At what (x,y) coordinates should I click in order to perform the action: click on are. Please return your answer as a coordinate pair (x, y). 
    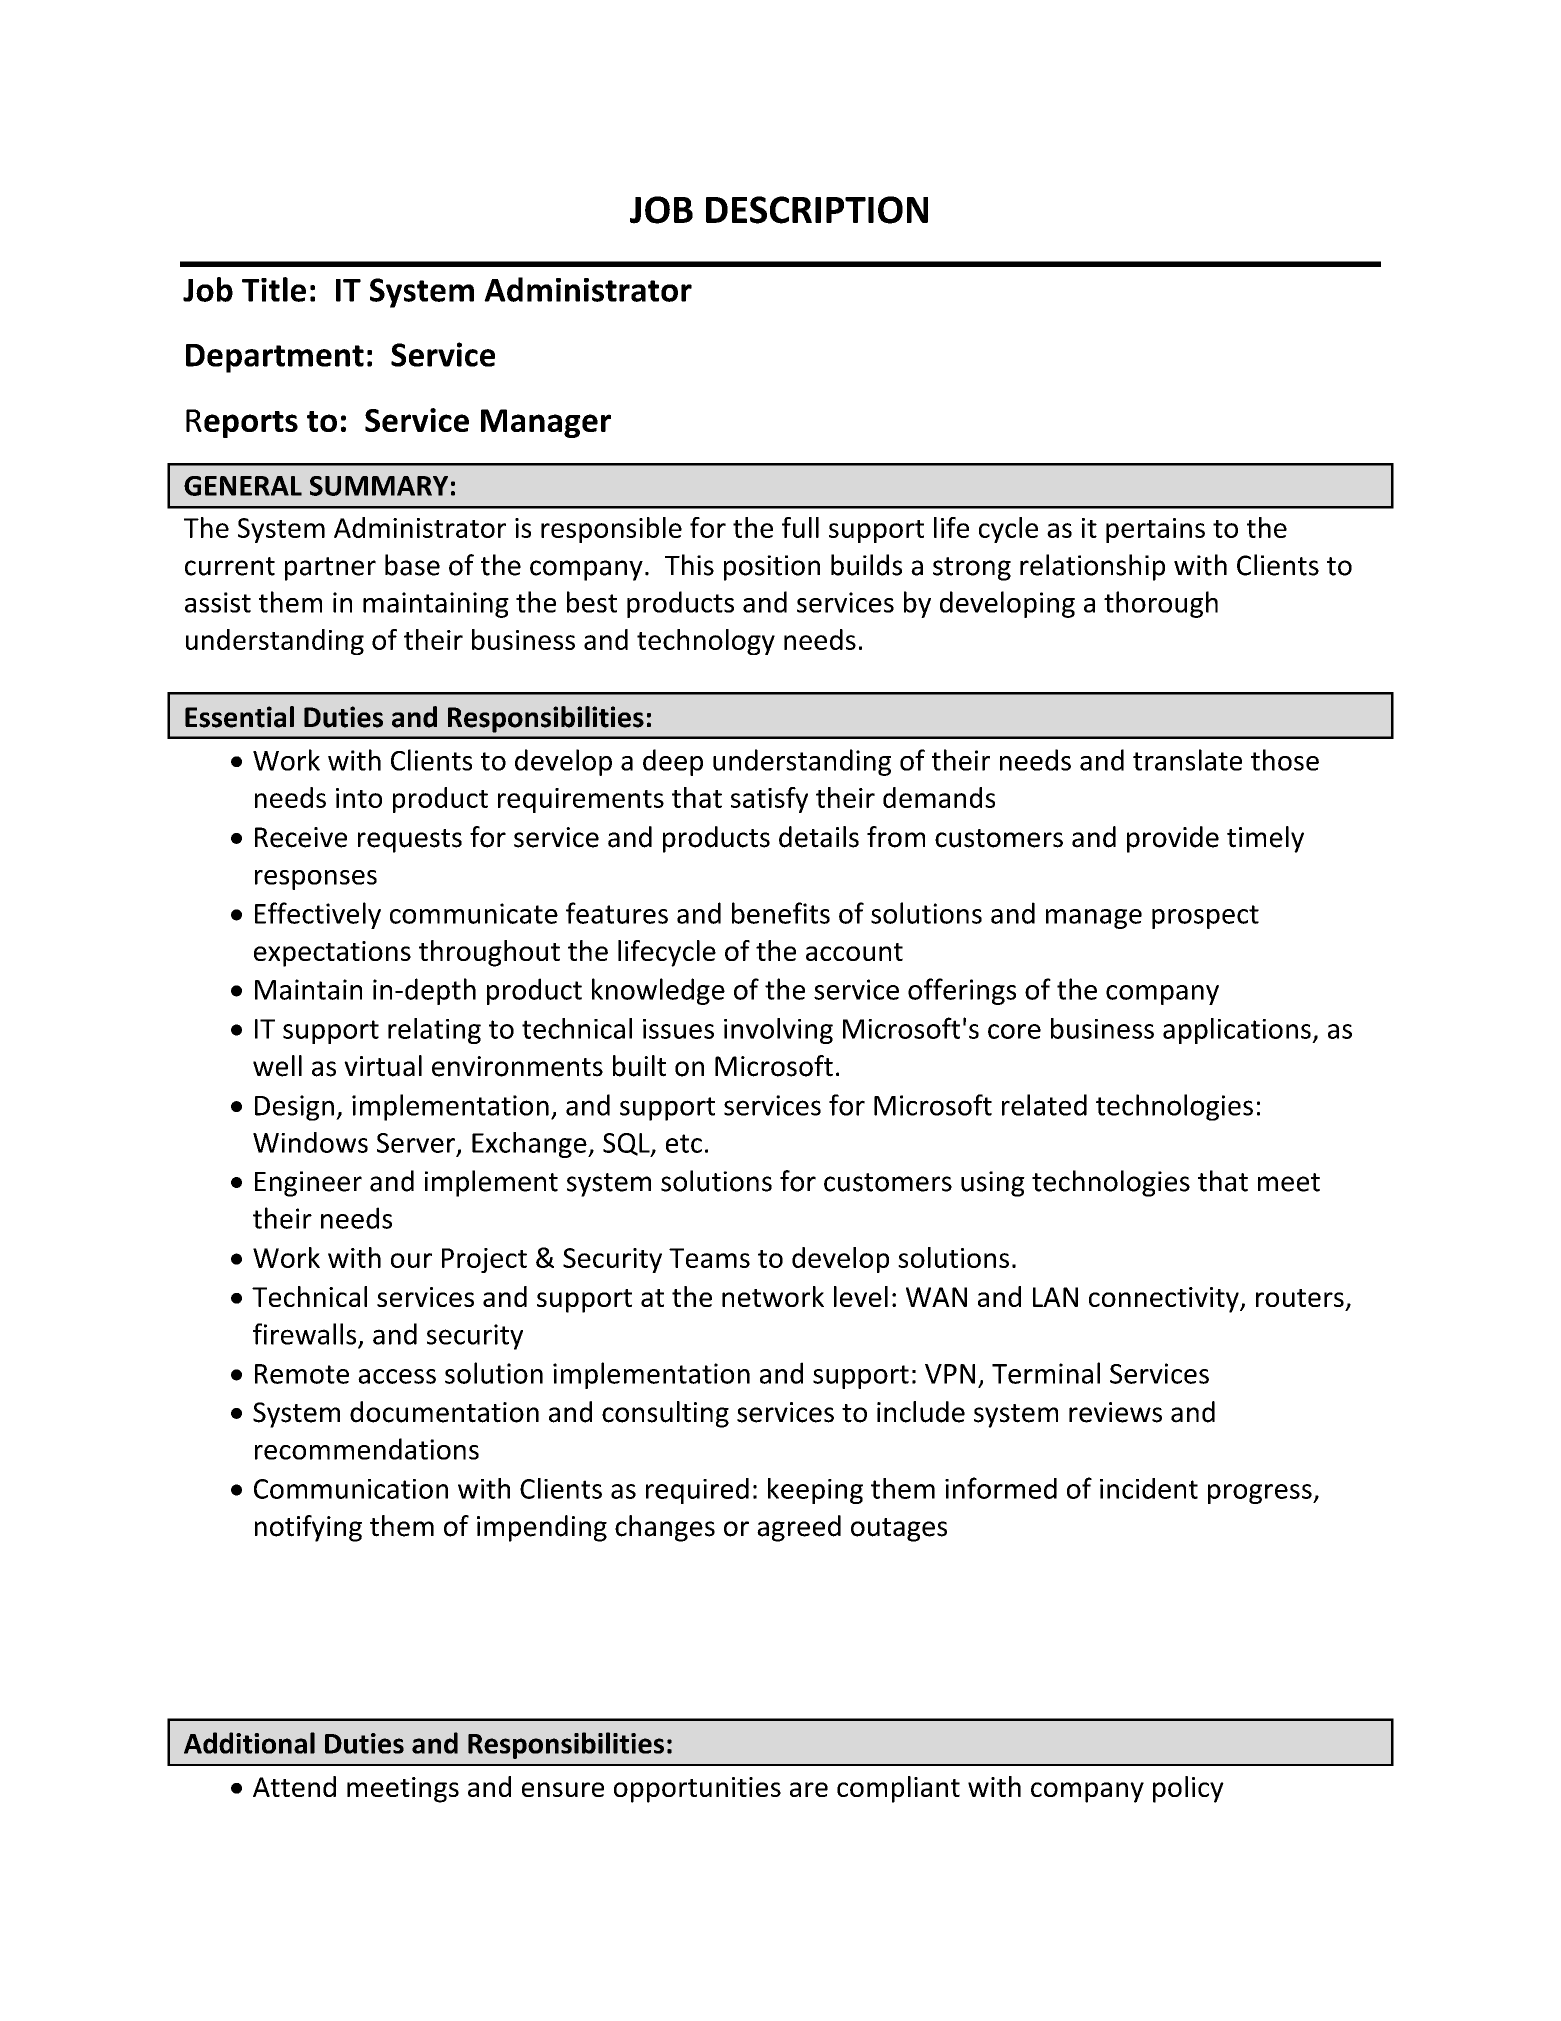
    Looking at the image, I should click on (809, 1789).
